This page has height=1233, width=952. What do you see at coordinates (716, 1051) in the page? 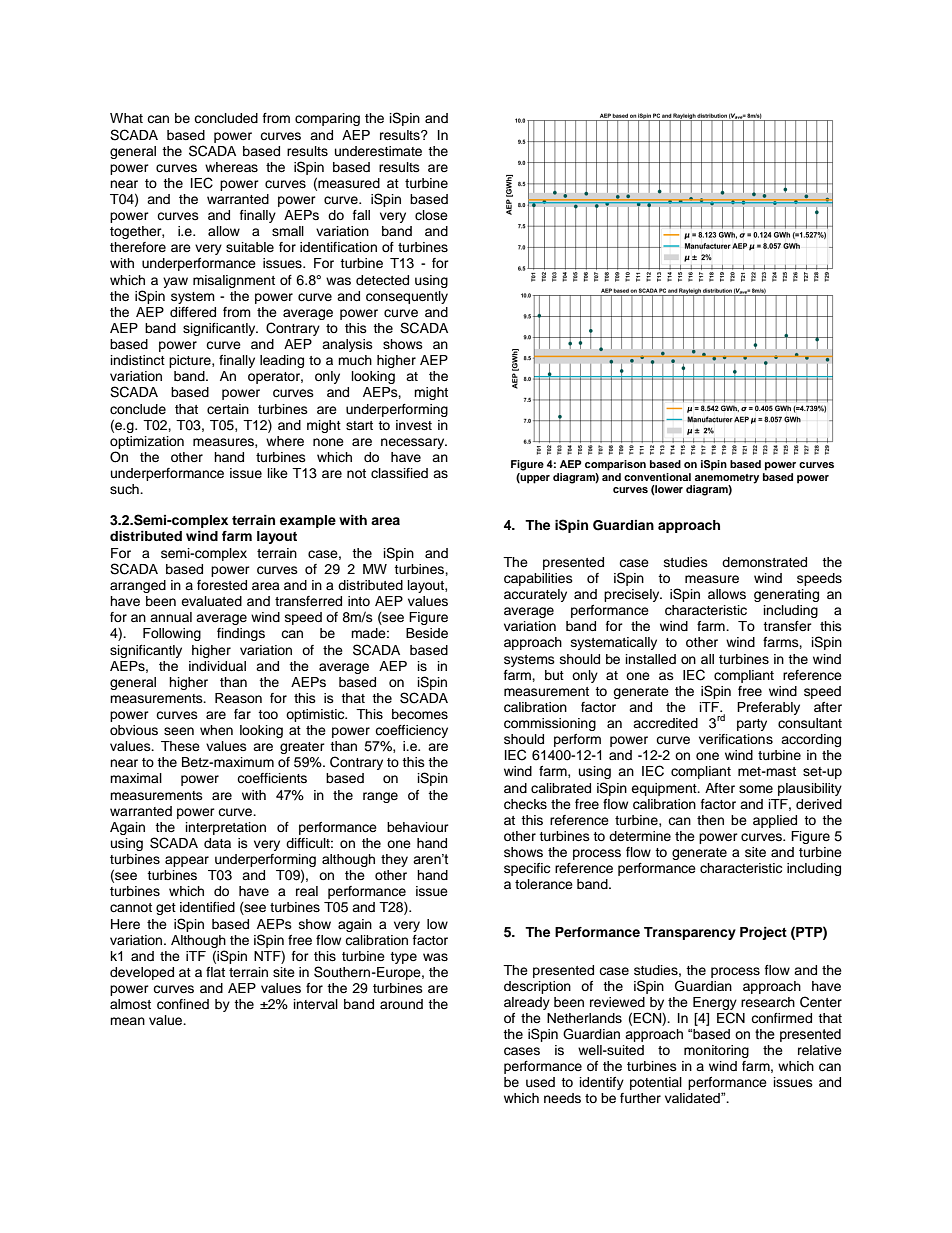
I see `monitoring` at bounding box center [716, 1051].
